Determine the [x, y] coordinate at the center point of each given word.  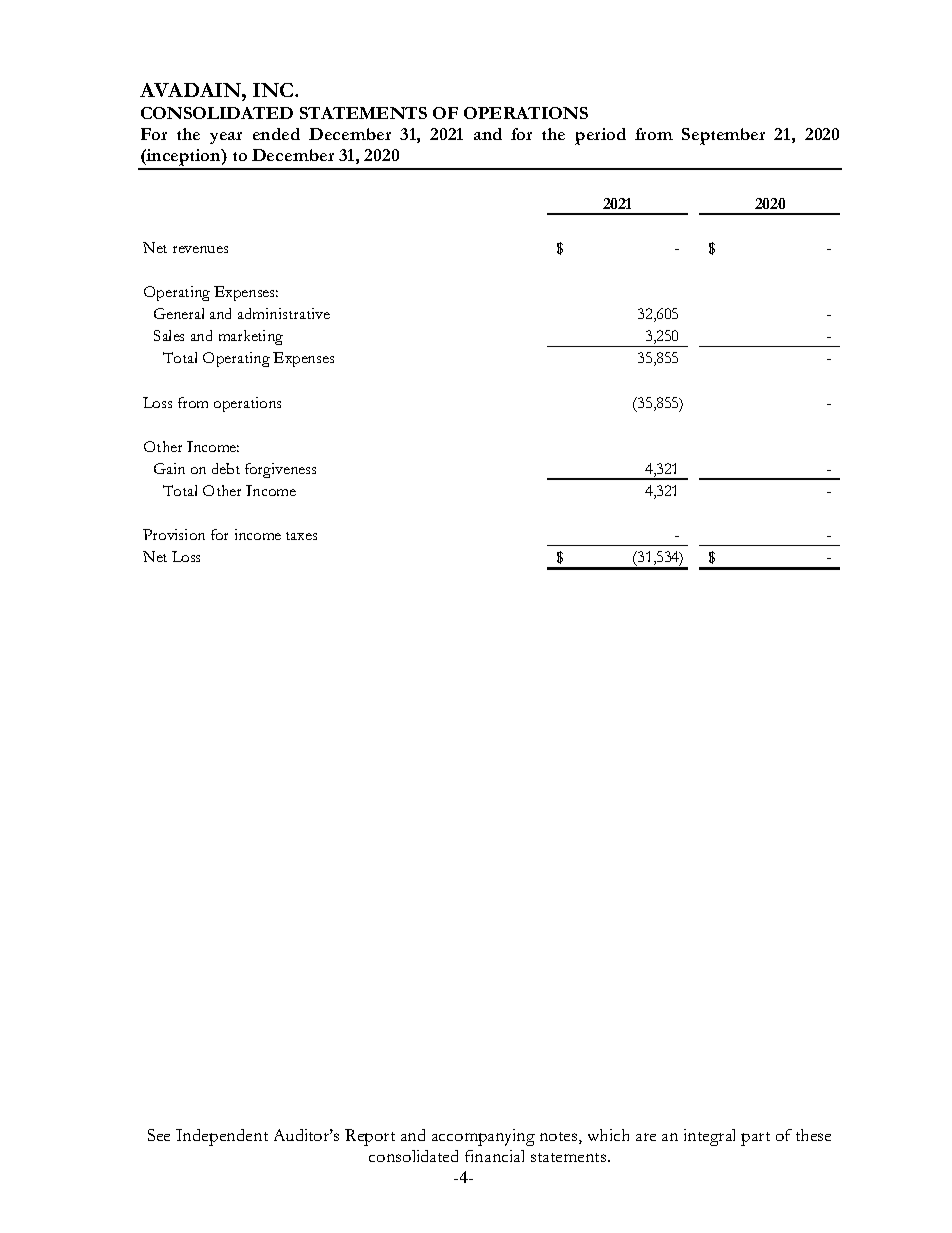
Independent [222, 1137]
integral [709, 1137]
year [226, 138]
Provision [174, 534]
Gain [169, 468]
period [600, 136]
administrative [284, 313]
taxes [301, 536]
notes [560, 1138]
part [755, 1139]
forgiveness [280, 470]
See [159, 1135]
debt [226, 468]
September [723, 136]
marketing [251, 337]
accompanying [483, 1137]
